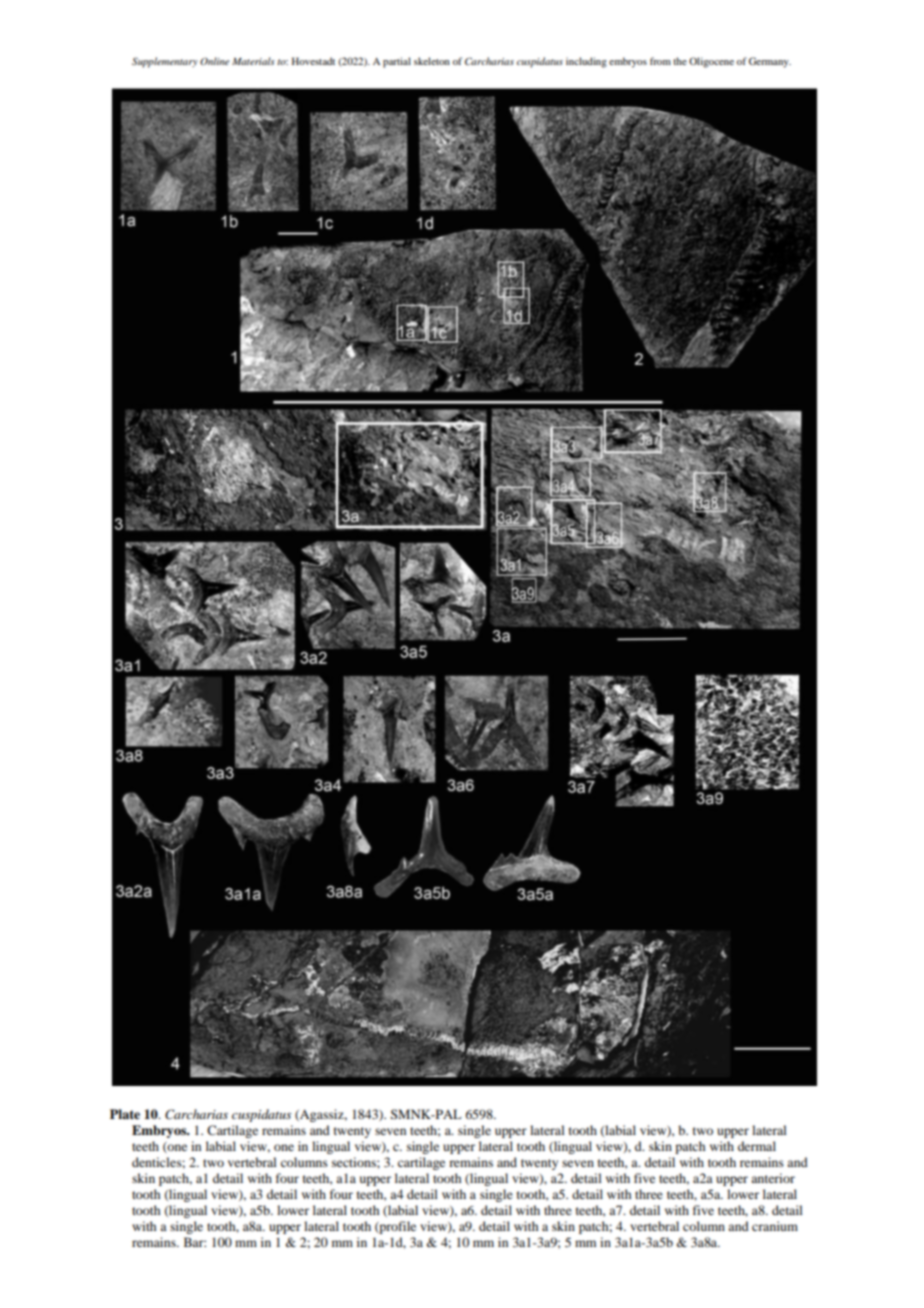 Image resolution: width=924 pixels, height=1308 pixels. Describe the element at coordinates (125, 1114) in the screenshot. I see `Plate` at that location.
